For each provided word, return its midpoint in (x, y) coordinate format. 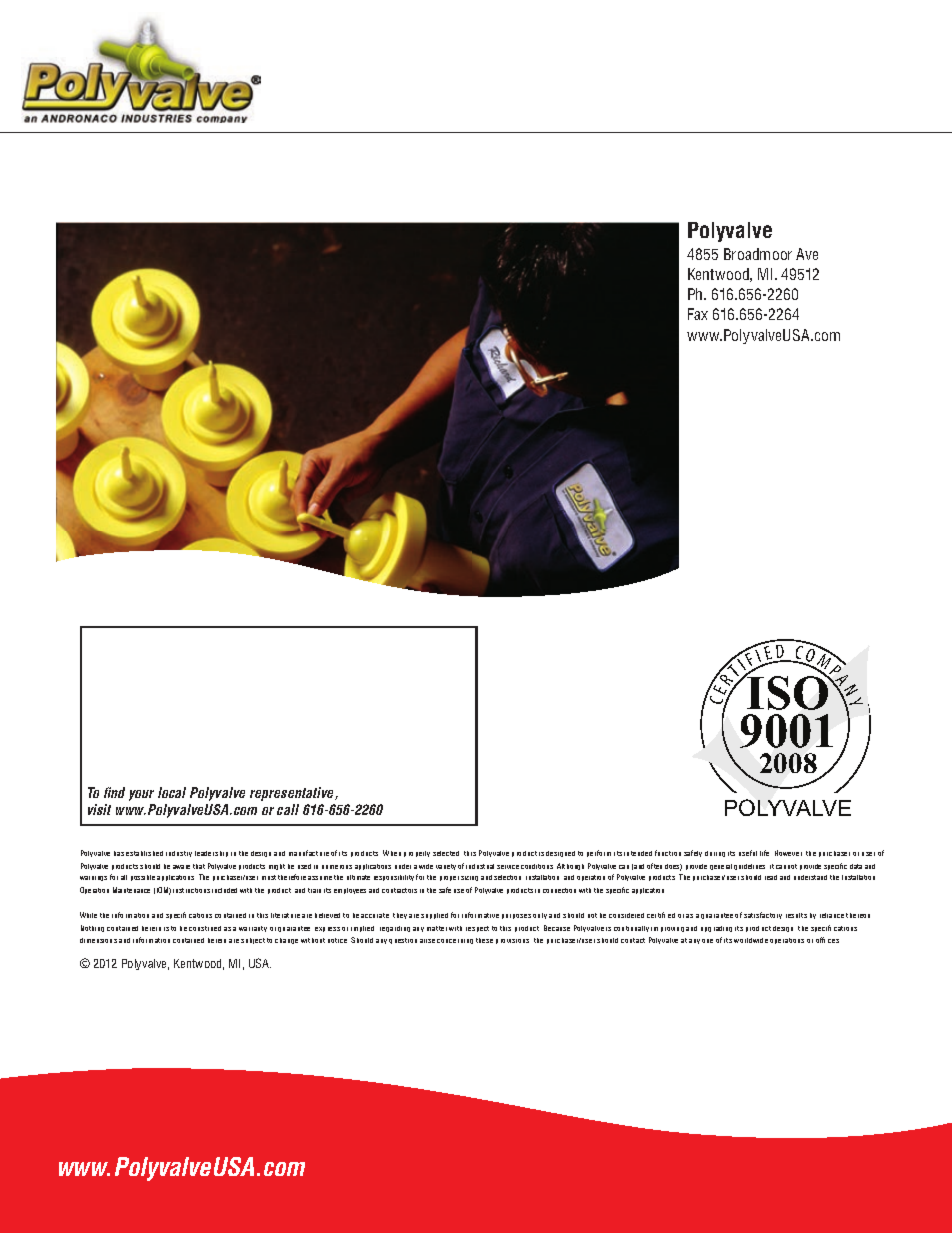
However (788, 853)
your (141, 795)
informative (480, 915)
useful (748, 853)
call (288, 809)
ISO (788, 692)
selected (446, 853)
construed (205, 928)
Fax (698, 314)
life (764, 853)
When (392, 853)
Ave (807, 254)
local (172, 792)
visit (99, 809)
